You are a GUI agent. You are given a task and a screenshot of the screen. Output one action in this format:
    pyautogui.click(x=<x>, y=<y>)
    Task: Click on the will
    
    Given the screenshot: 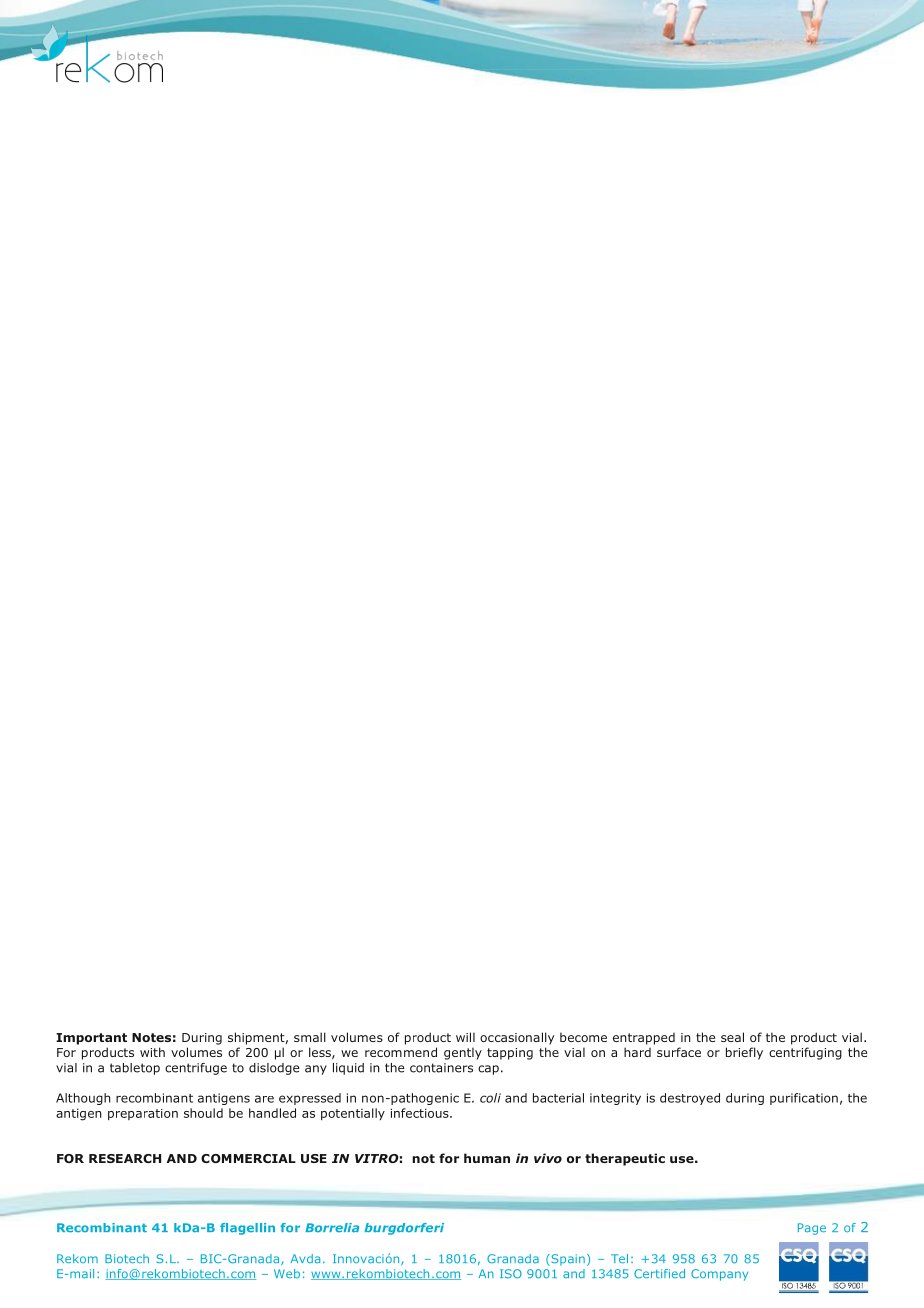 What is the action you would take?
    pyautogui.click(x=465, y=1037)
